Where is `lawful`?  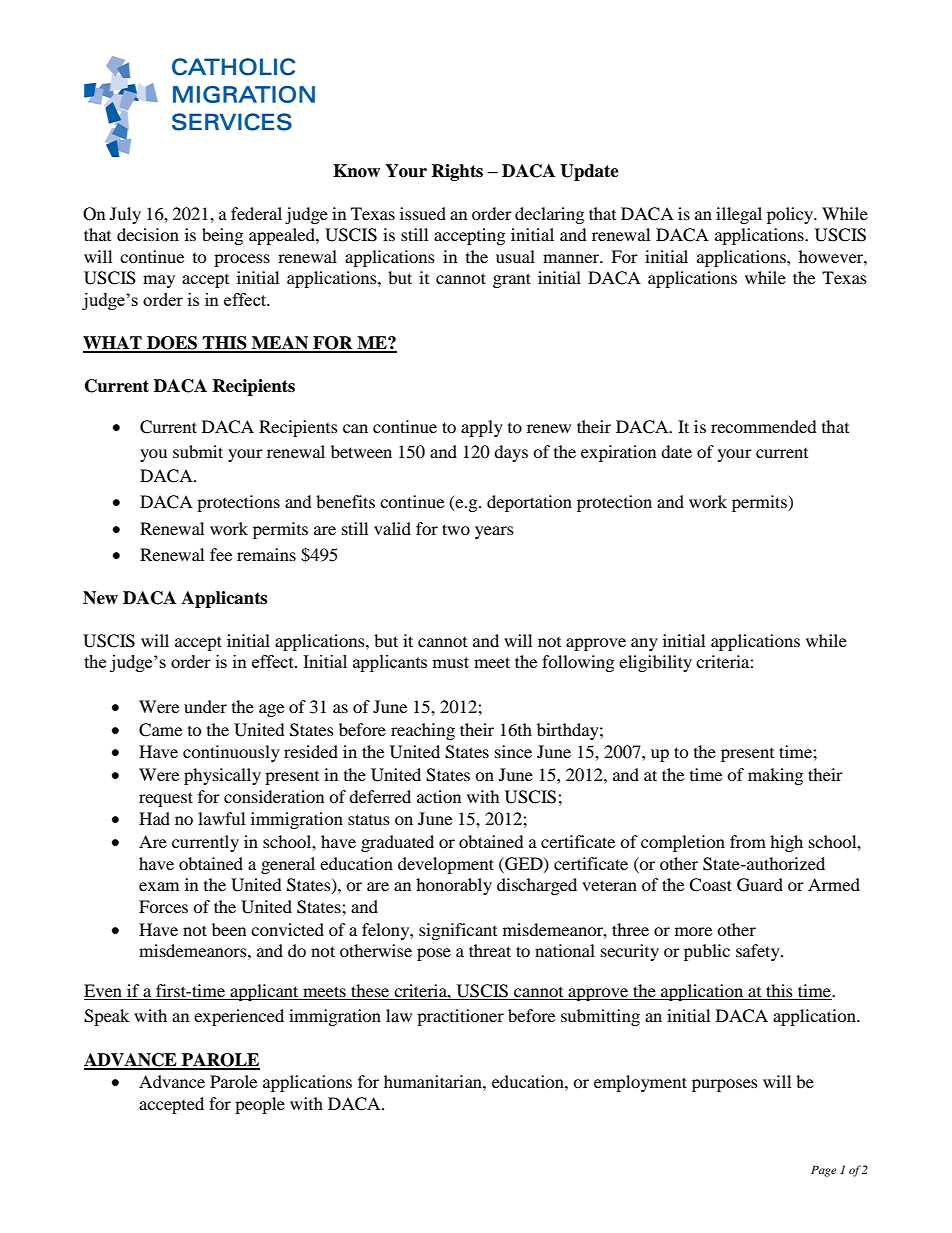
lawful is located at coordinates (221, 818).
